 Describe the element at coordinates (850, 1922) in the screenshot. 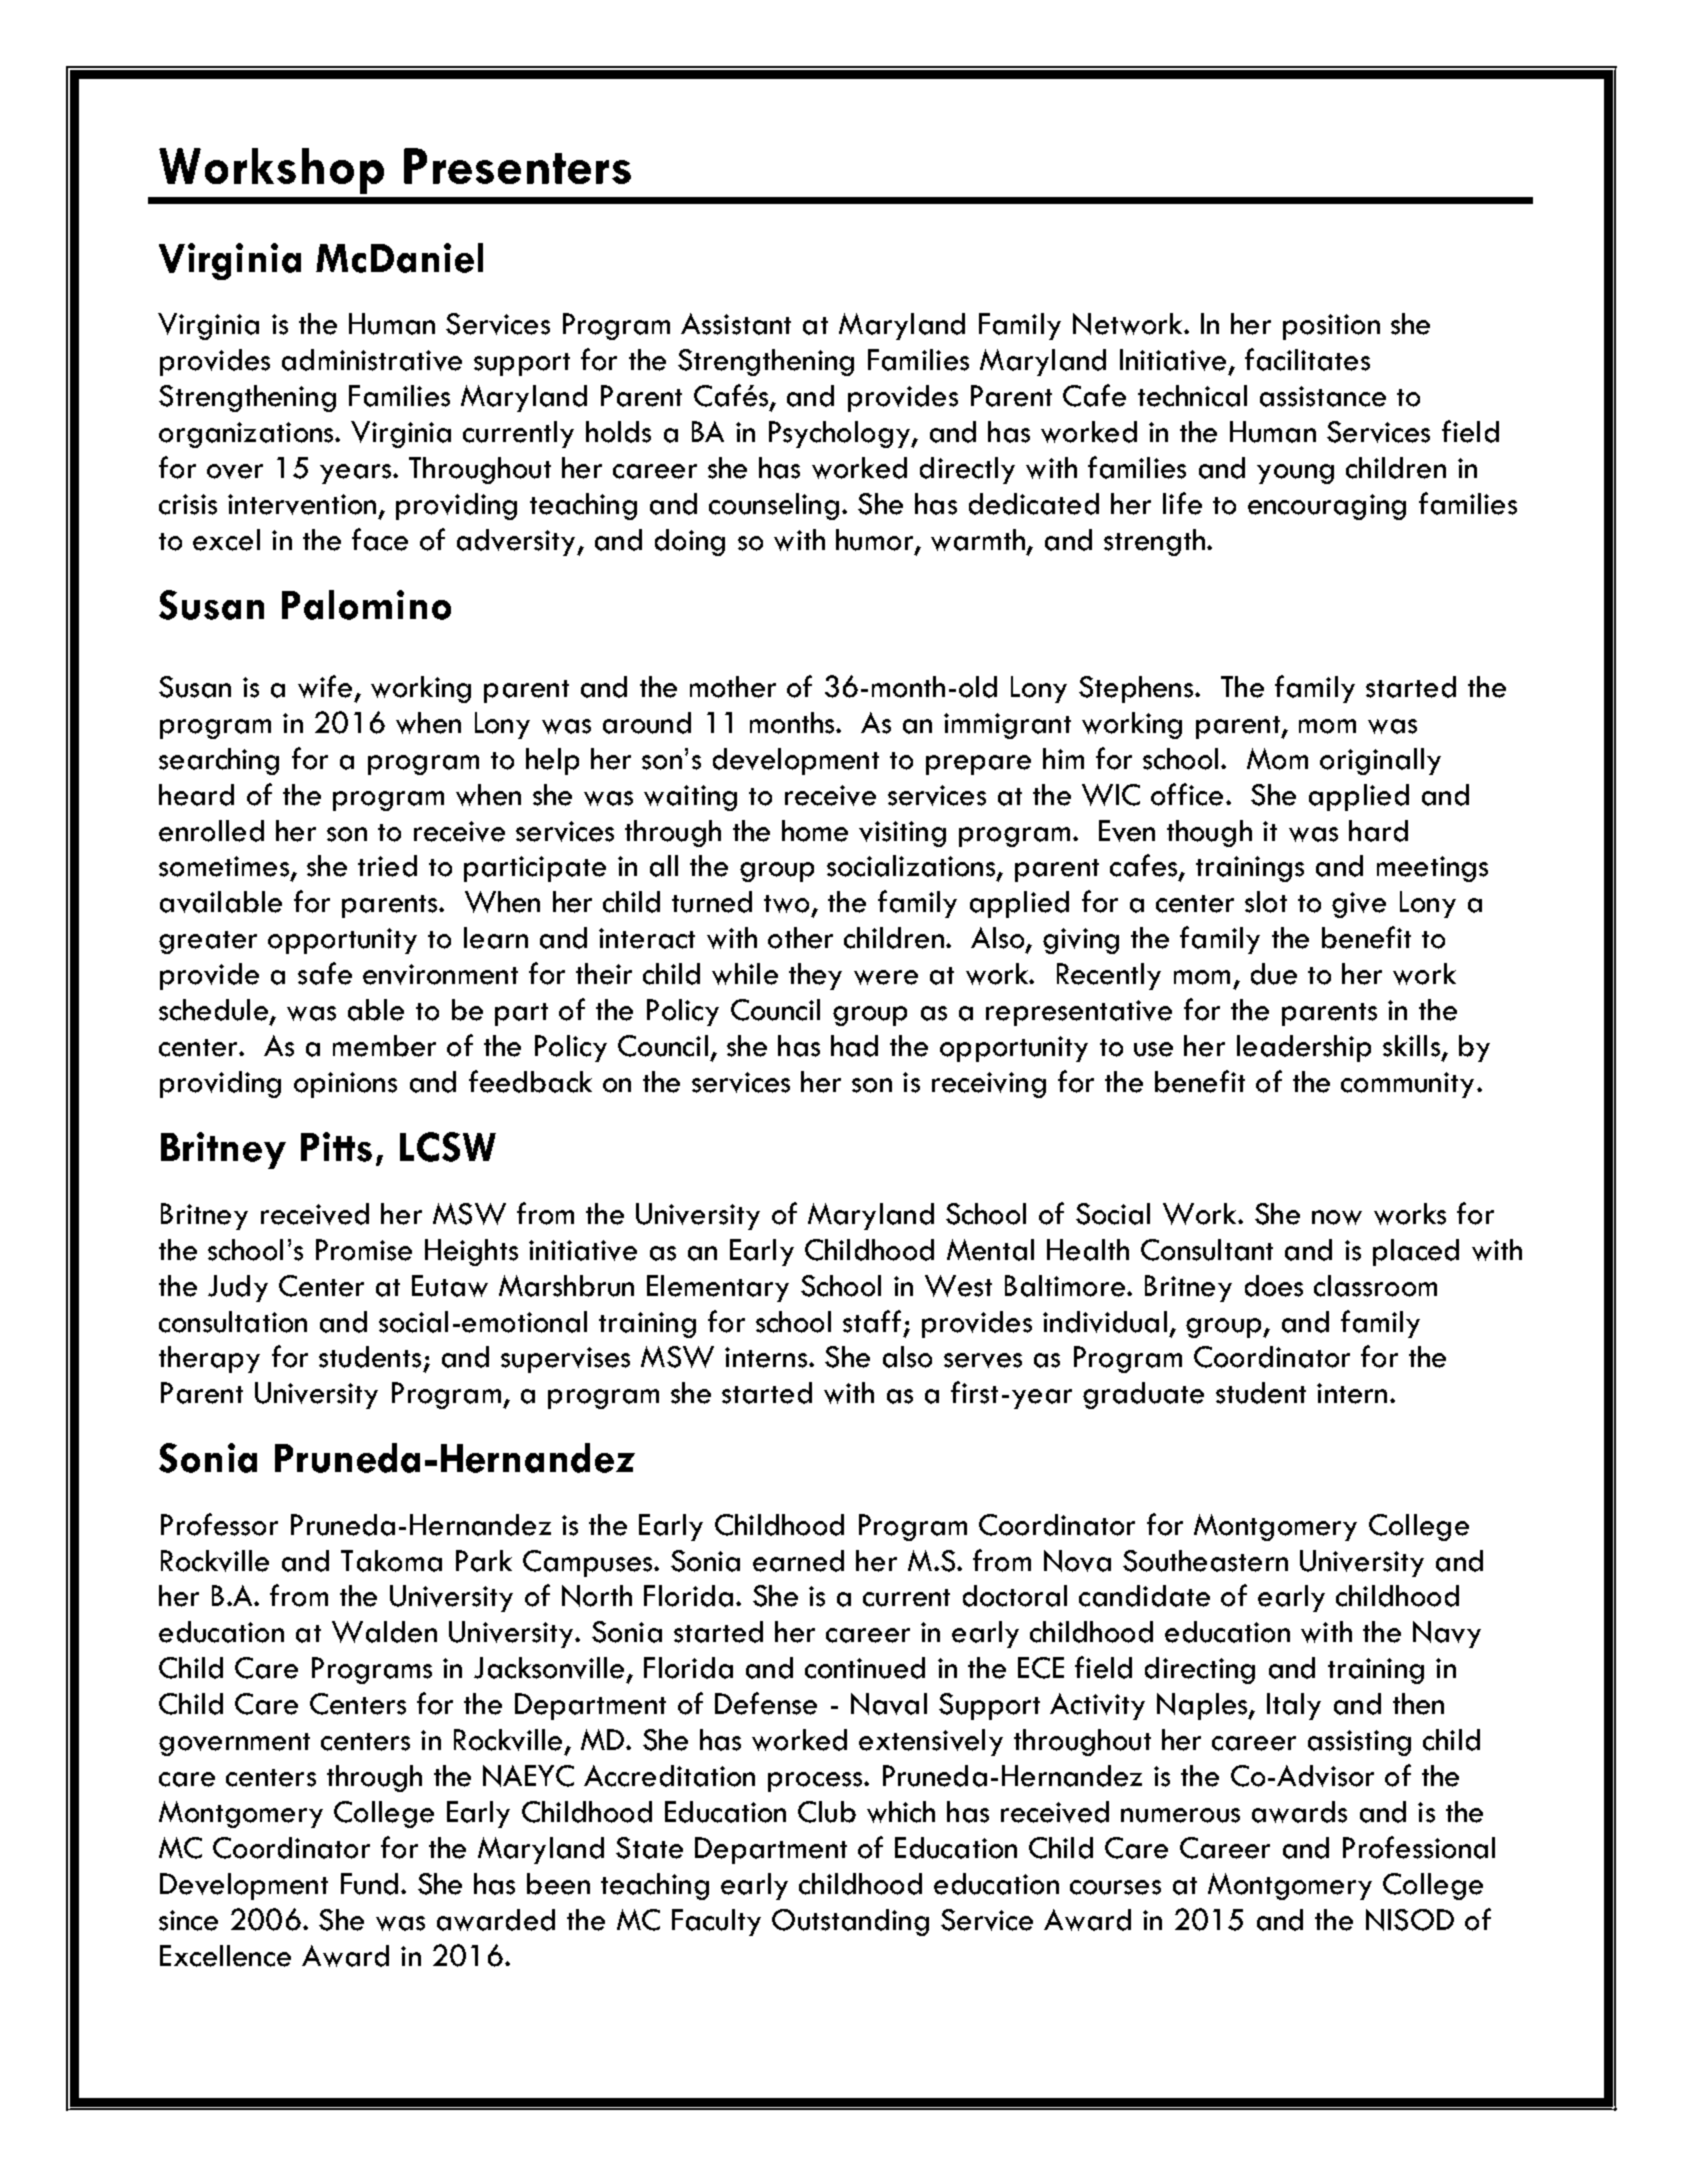

I see `Outstanding` at that location.
